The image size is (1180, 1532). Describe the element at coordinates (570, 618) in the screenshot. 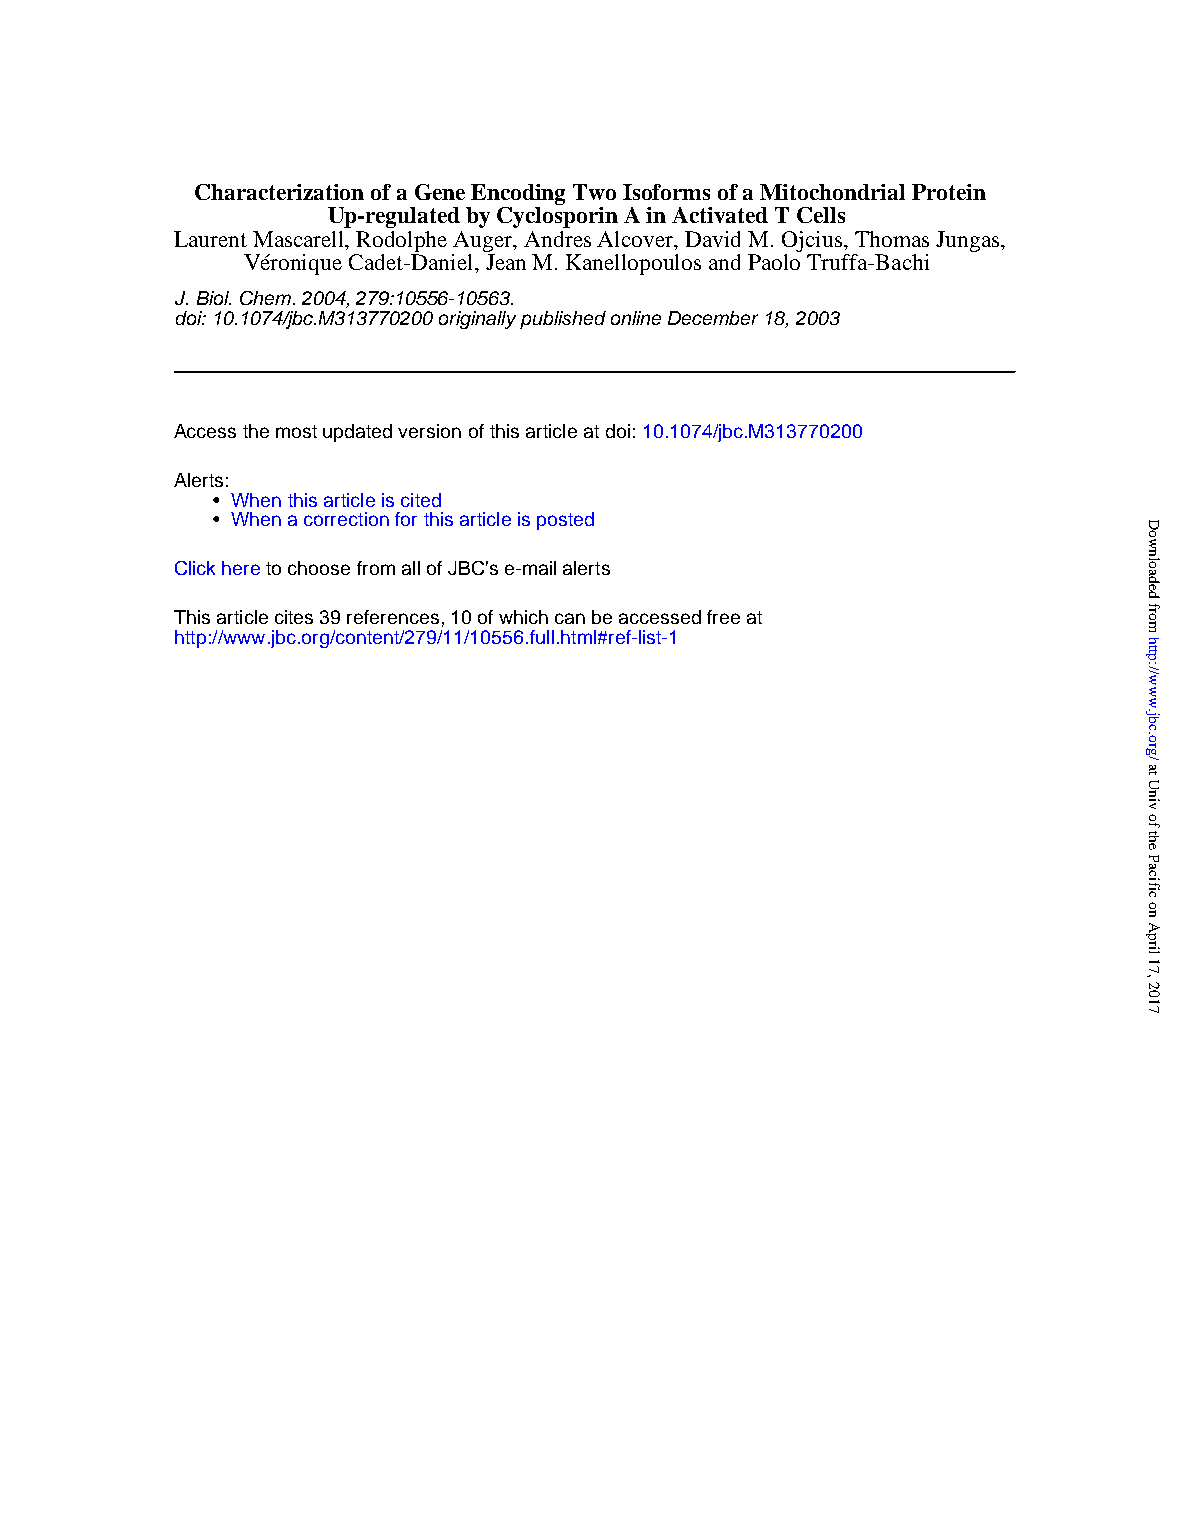

I see `can` at that location.
